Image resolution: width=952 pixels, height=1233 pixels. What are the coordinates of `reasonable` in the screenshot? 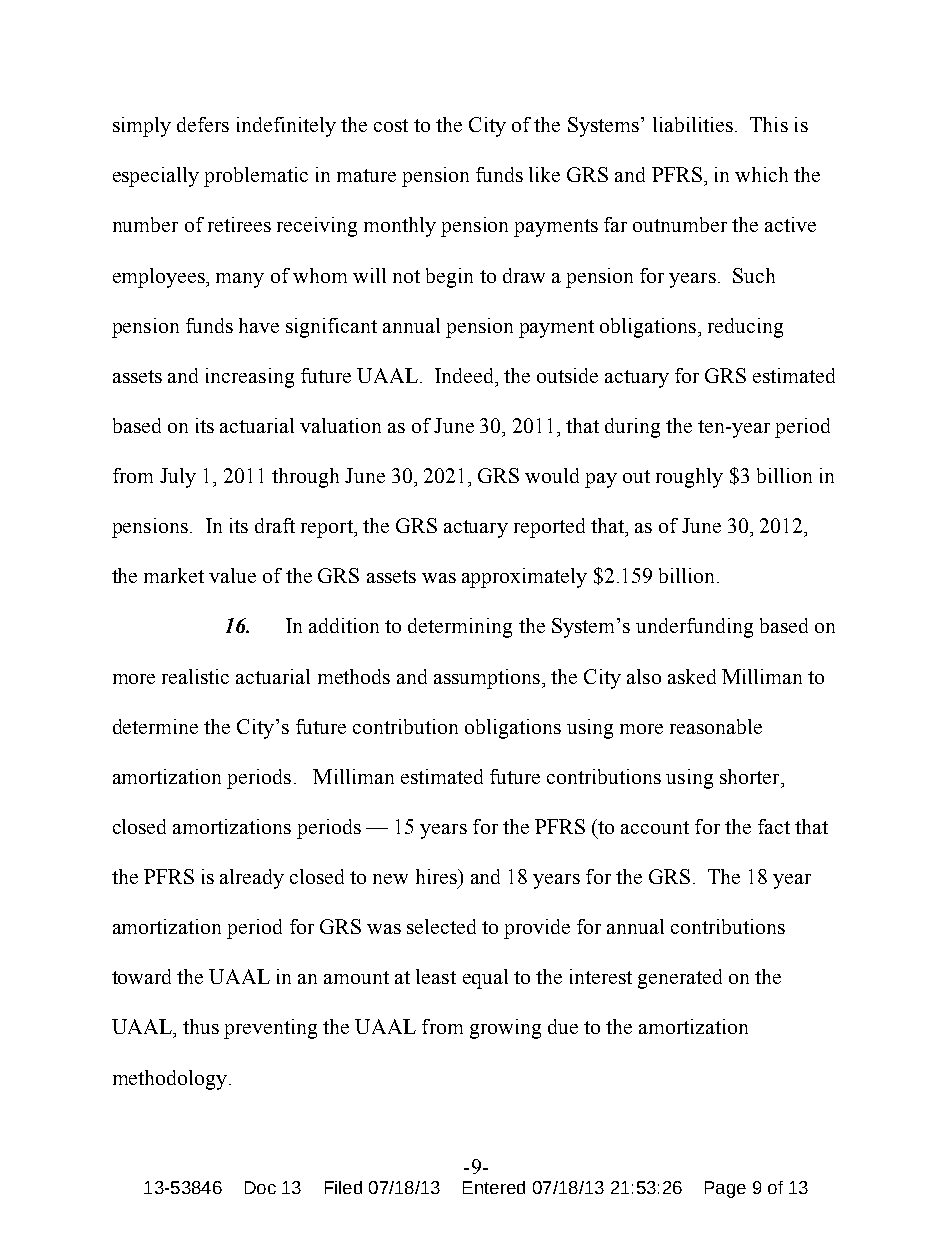 It's located at (716, 726).
